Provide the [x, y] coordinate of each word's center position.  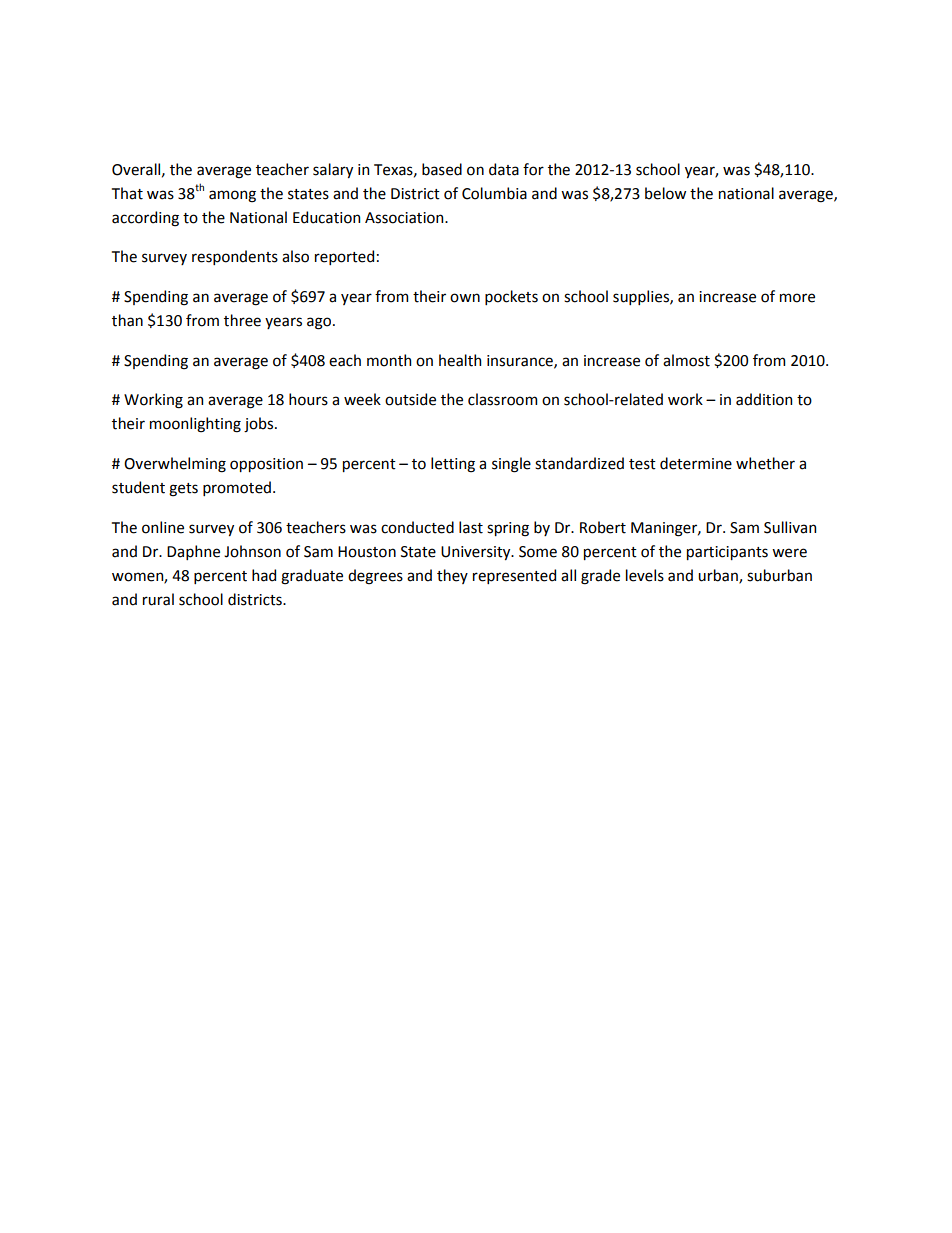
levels [645, 575]
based [442, 169]
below [665, 193]
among [232, 196]
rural [158, 599]
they [452, 576]
